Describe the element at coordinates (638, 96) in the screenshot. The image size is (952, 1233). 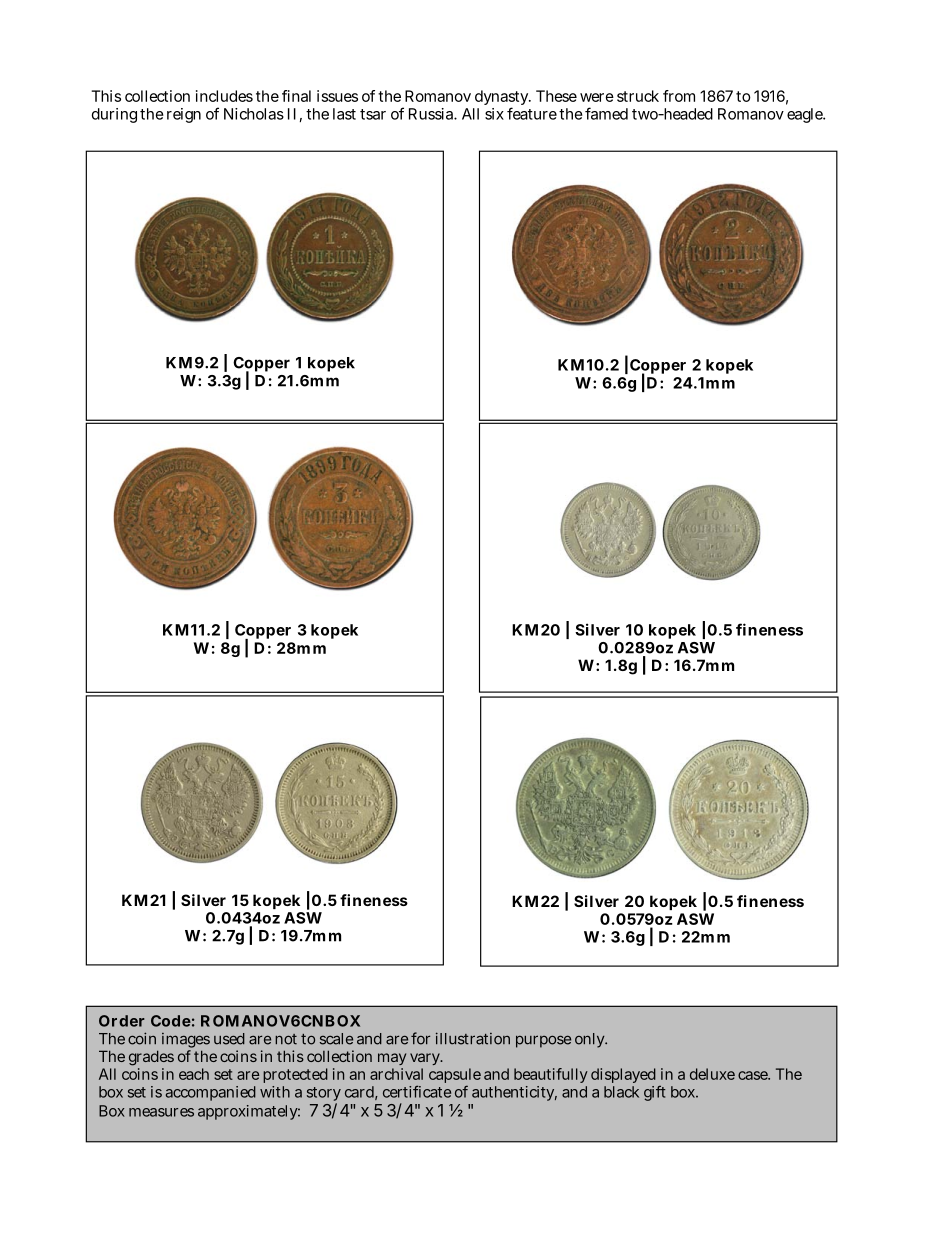
I see `struck` at that location.
